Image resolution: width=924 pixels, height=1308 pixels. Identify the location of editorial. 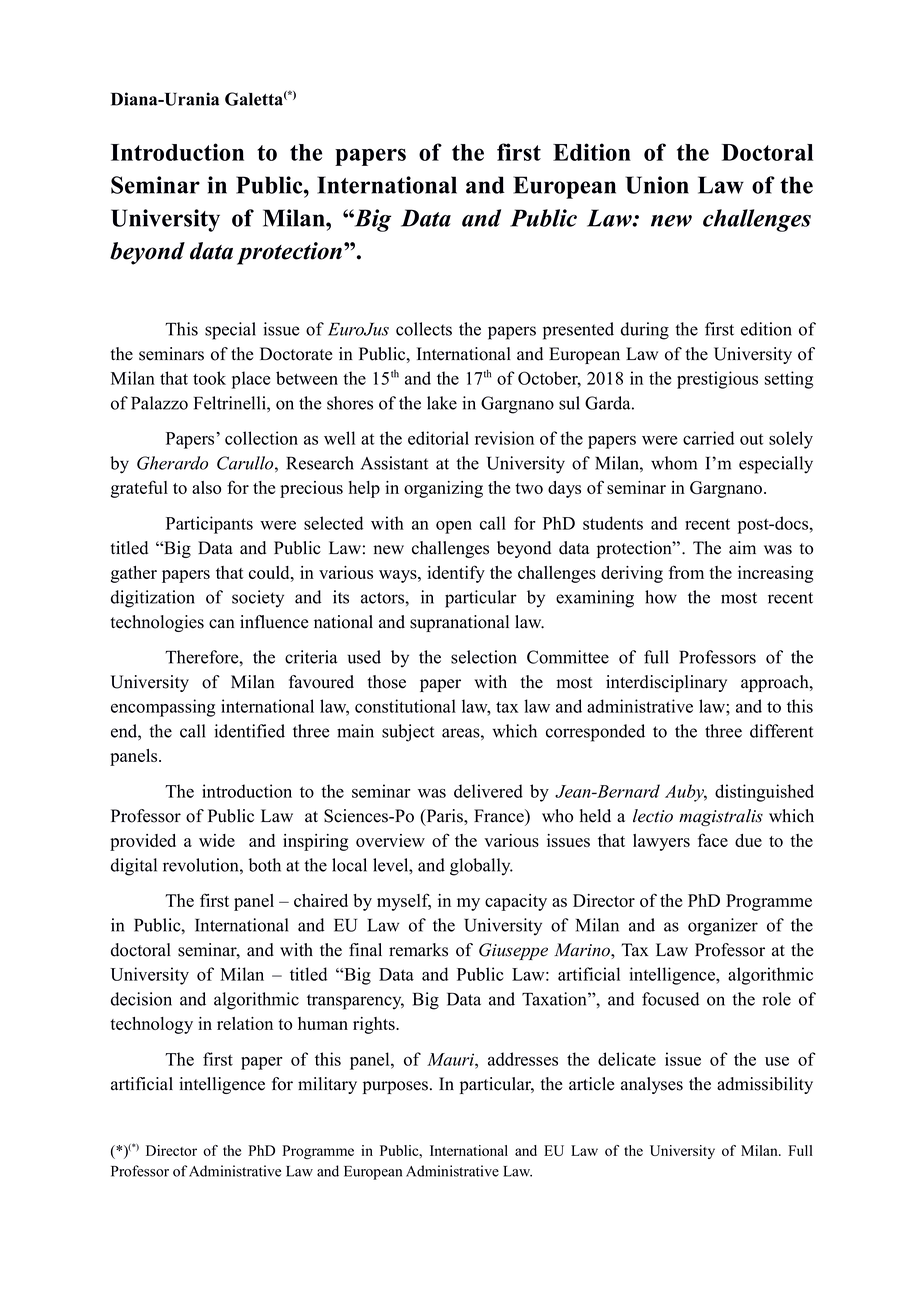
(438, 438).
